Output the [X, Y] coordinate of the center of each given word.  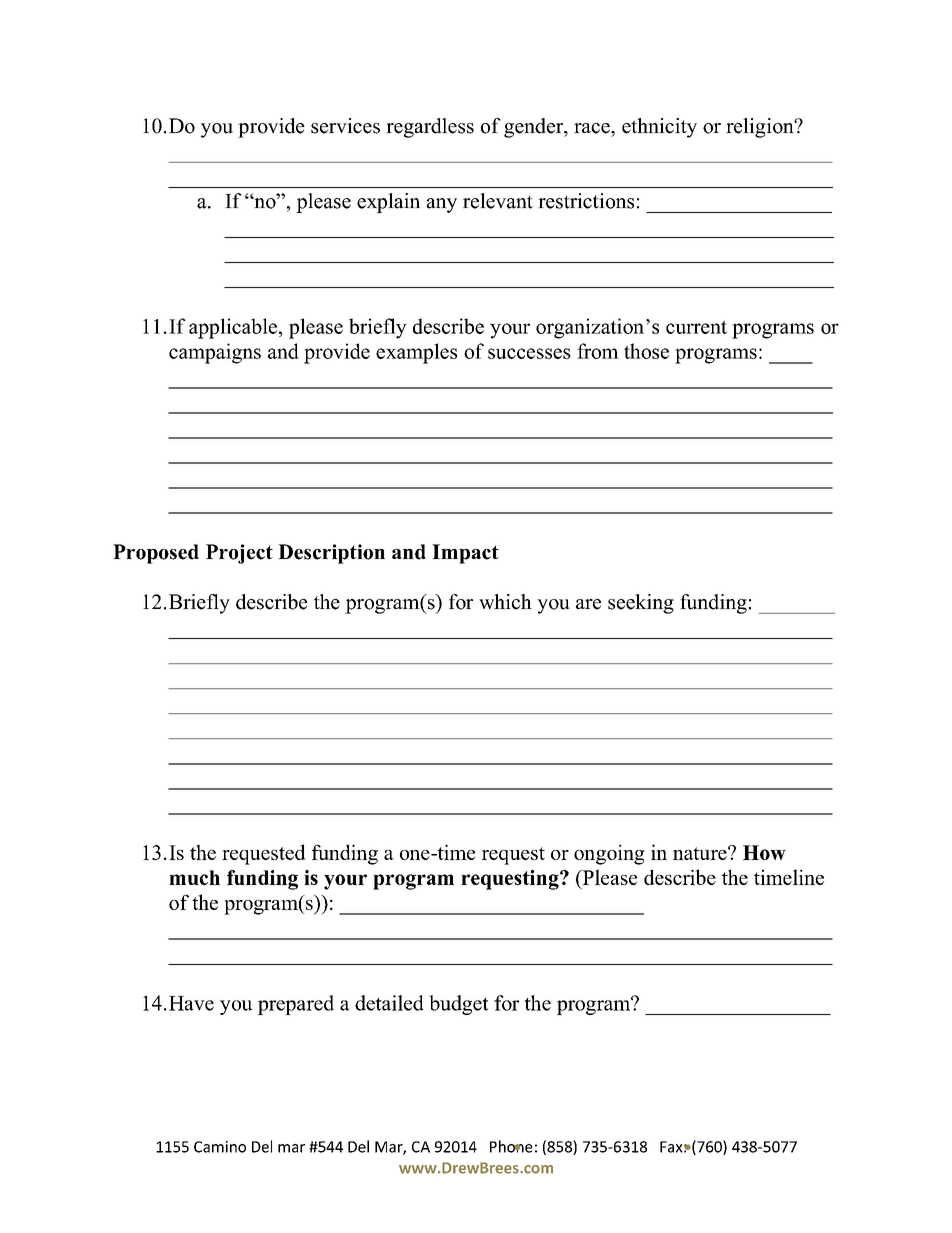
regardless [430, 128]
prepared [296, 1005]
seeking [641, 604]
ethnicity [659, 128]
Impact [465, 554]
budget [458, 1005]
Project [239, 554]
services [345, 126]
